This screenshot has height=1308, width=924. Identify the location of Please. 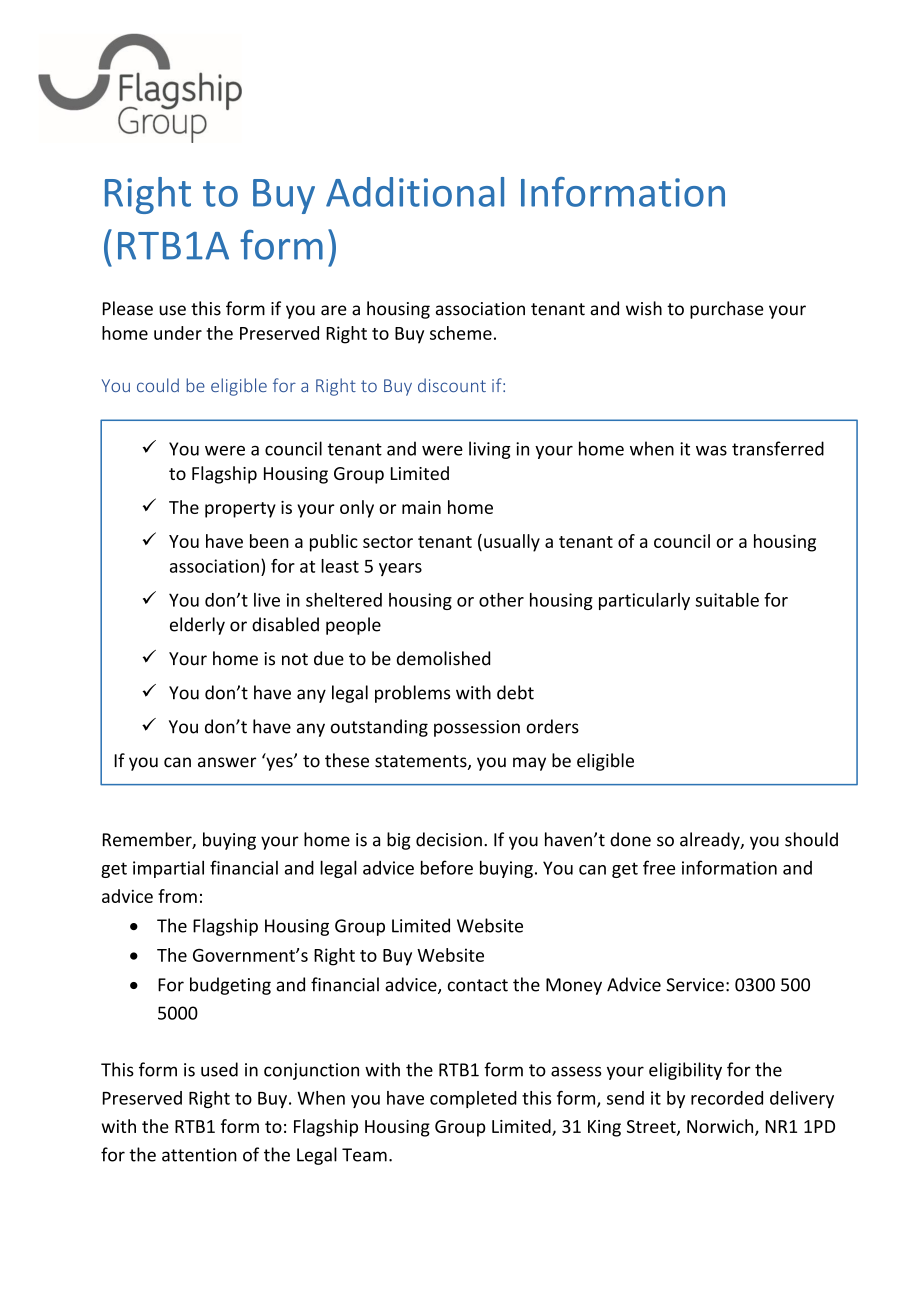
(128, 308).
